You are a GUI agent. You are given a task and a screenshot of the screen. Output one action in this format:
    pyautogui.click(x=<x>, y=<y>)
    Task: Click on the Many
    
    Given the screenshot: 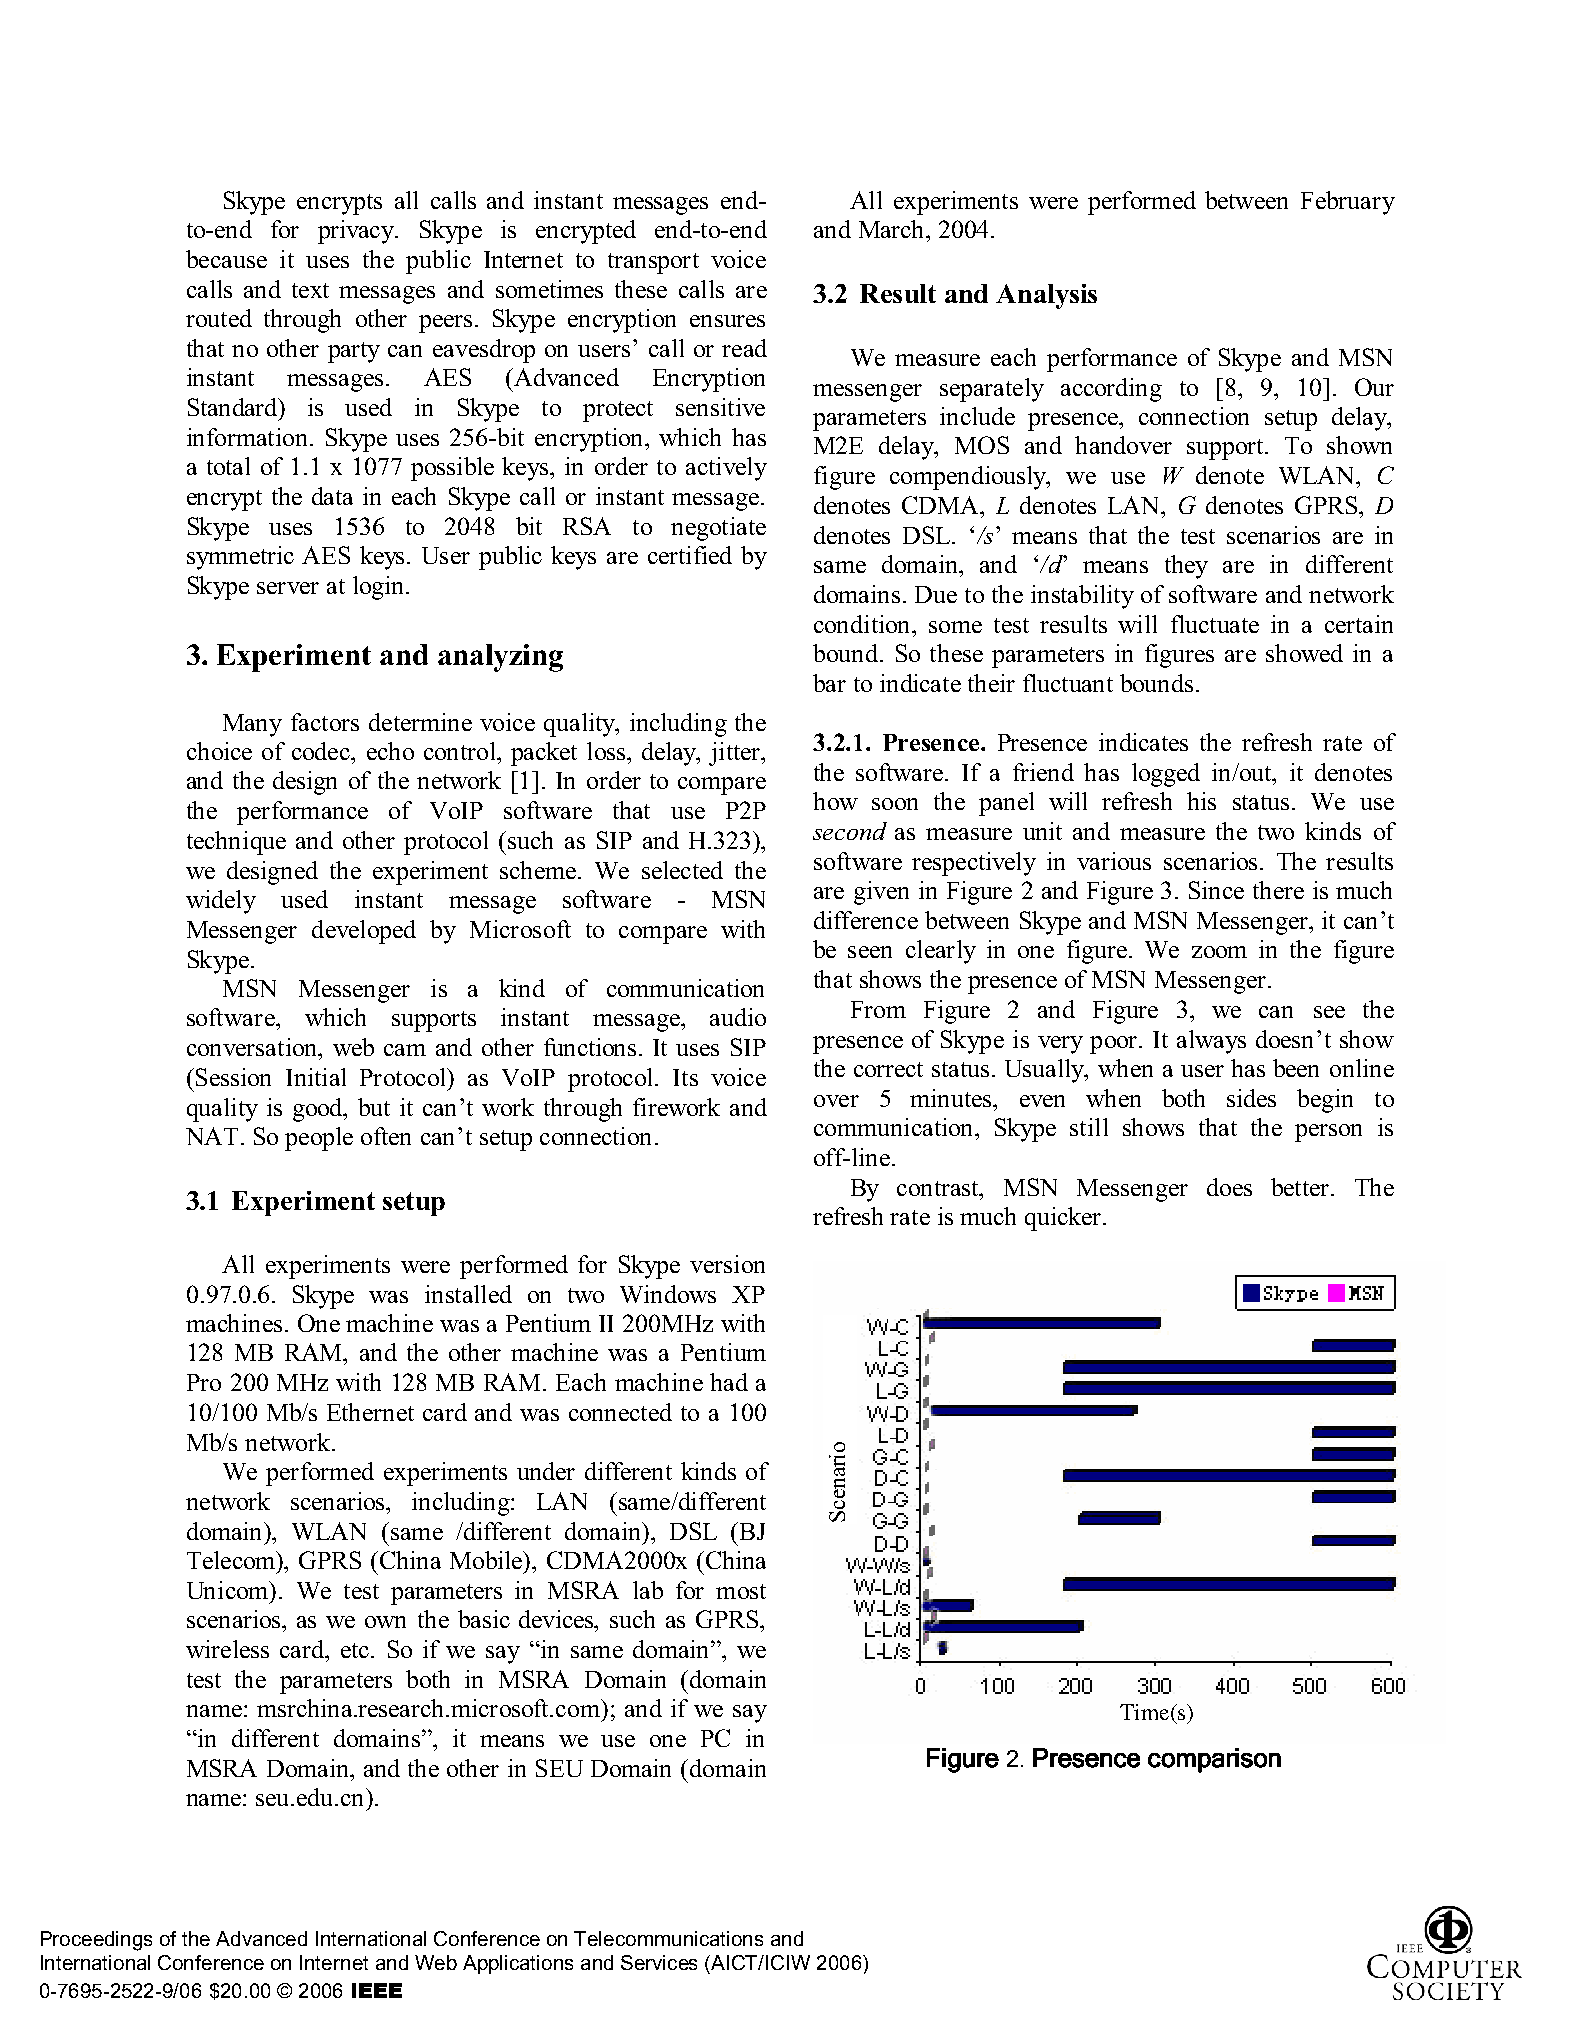 What is the action you would take?
    pyautogui.click(x=252, y=725)
